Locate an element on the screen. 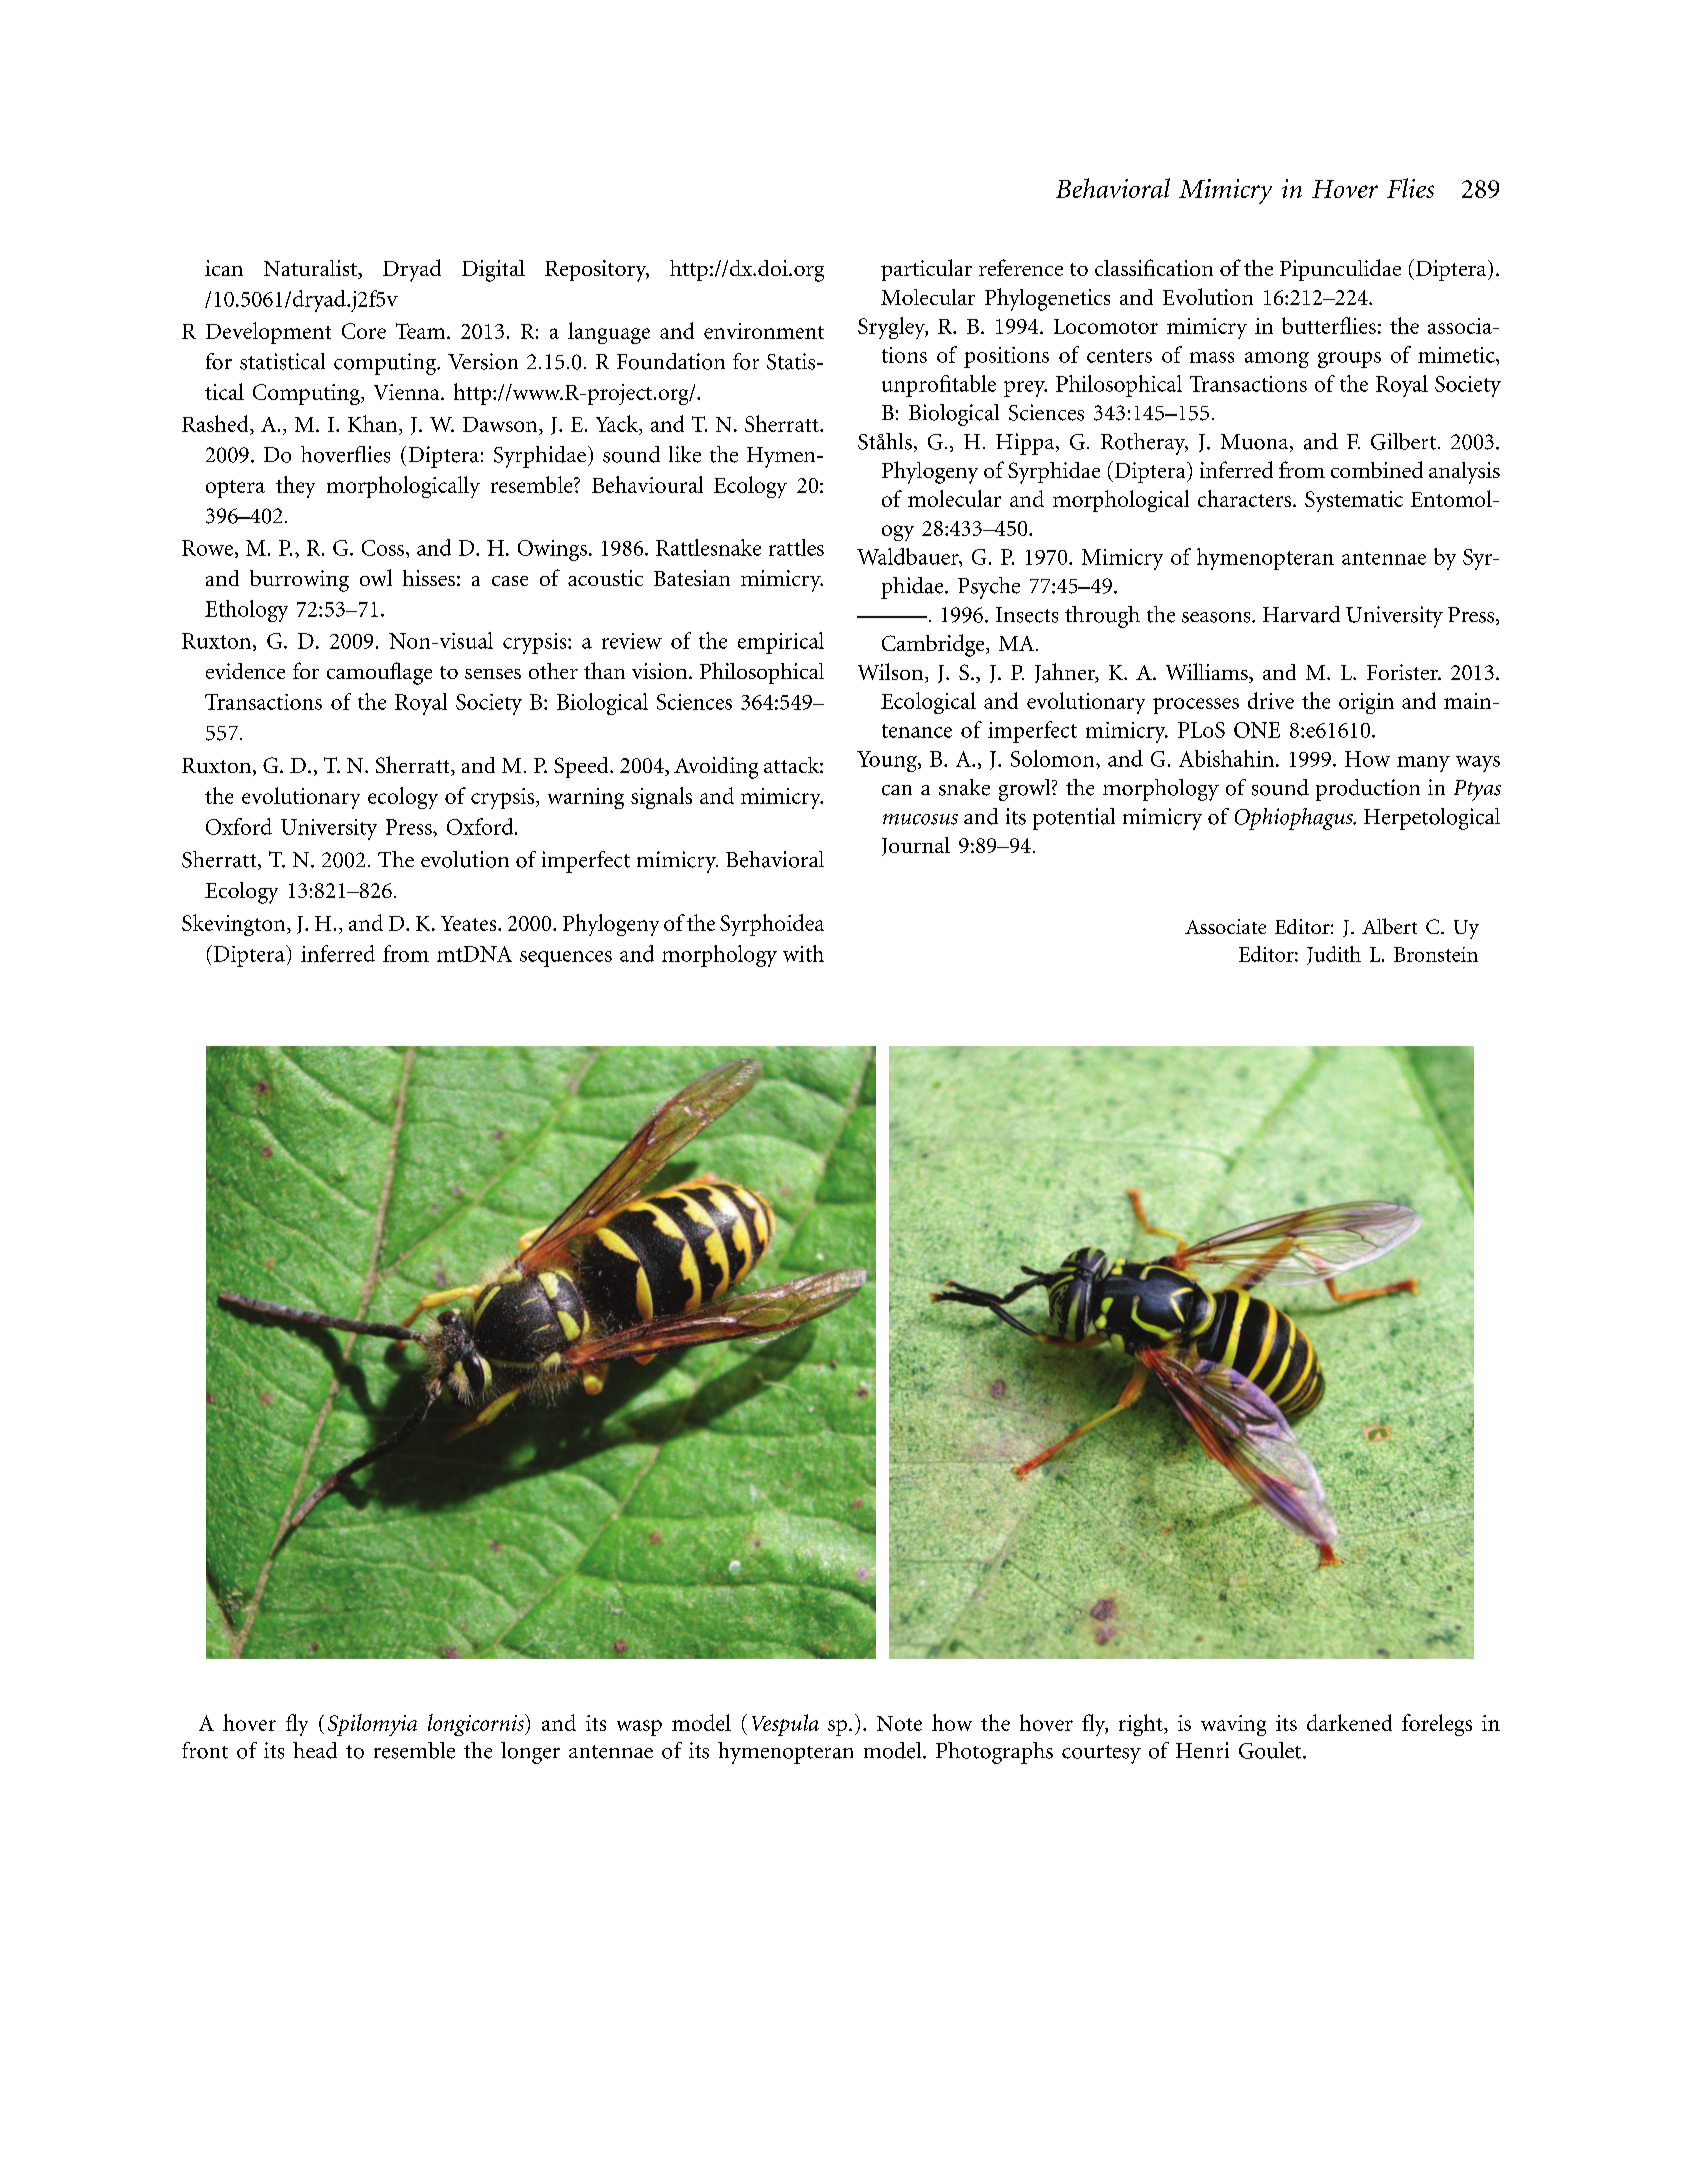  Bronstein is located at coordinates (1436, 954).
